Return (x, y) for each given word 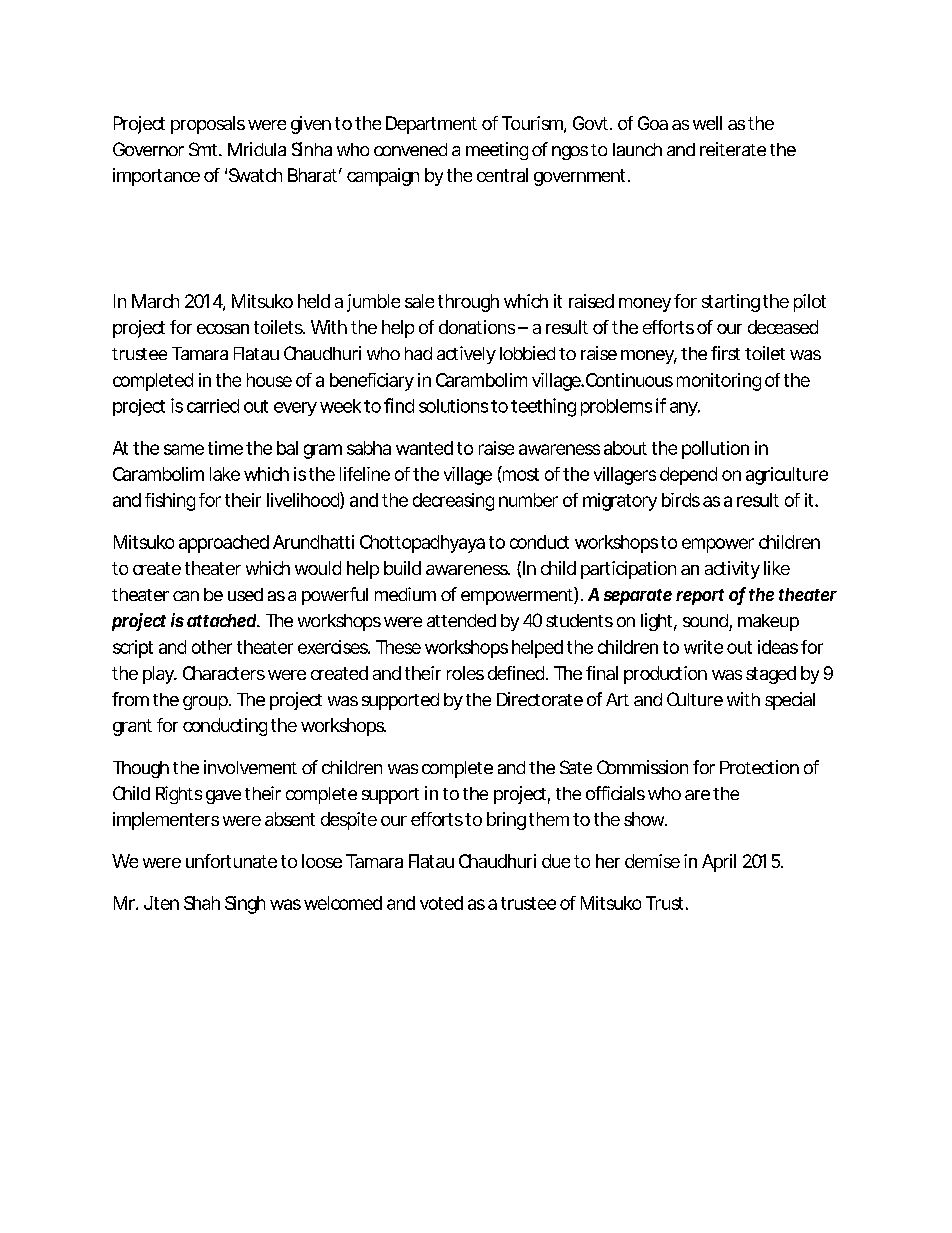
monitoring (719, 382)
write (703, 647)
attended (461, 620)
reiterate (733, 149)
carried (213, 406)
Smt (204, 149)
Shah (202, 903)
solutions (453, 406)
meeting (497, 151)
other (212, 647)
